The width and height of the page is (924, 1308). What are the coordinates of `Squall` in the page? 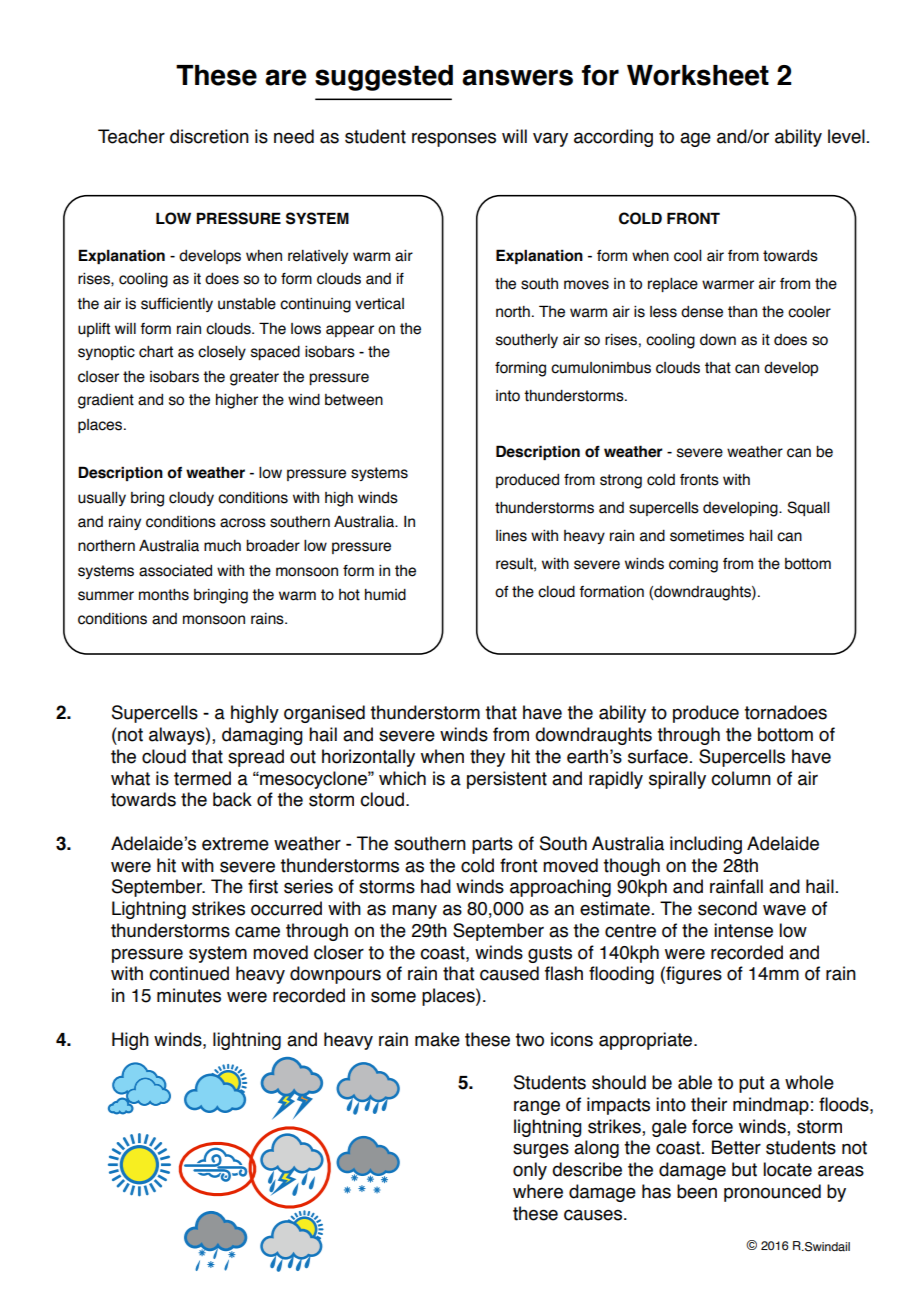 It's located at (808, 508).
